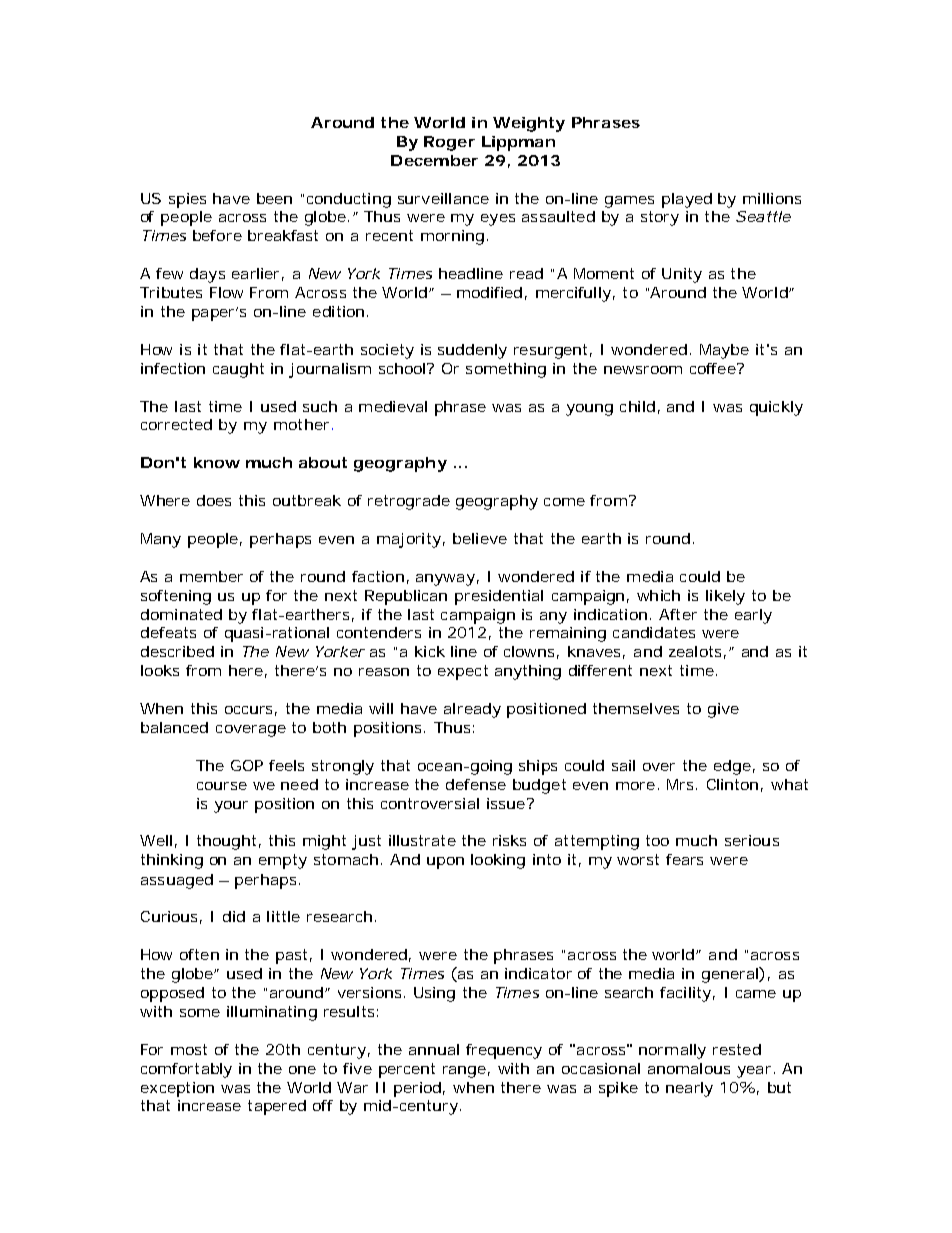 Image resolution: width=952 pixels, height=1233 pixels. Describe the element at coordinates (449, 143) in the screenshot. I see `Roger` at that location.
